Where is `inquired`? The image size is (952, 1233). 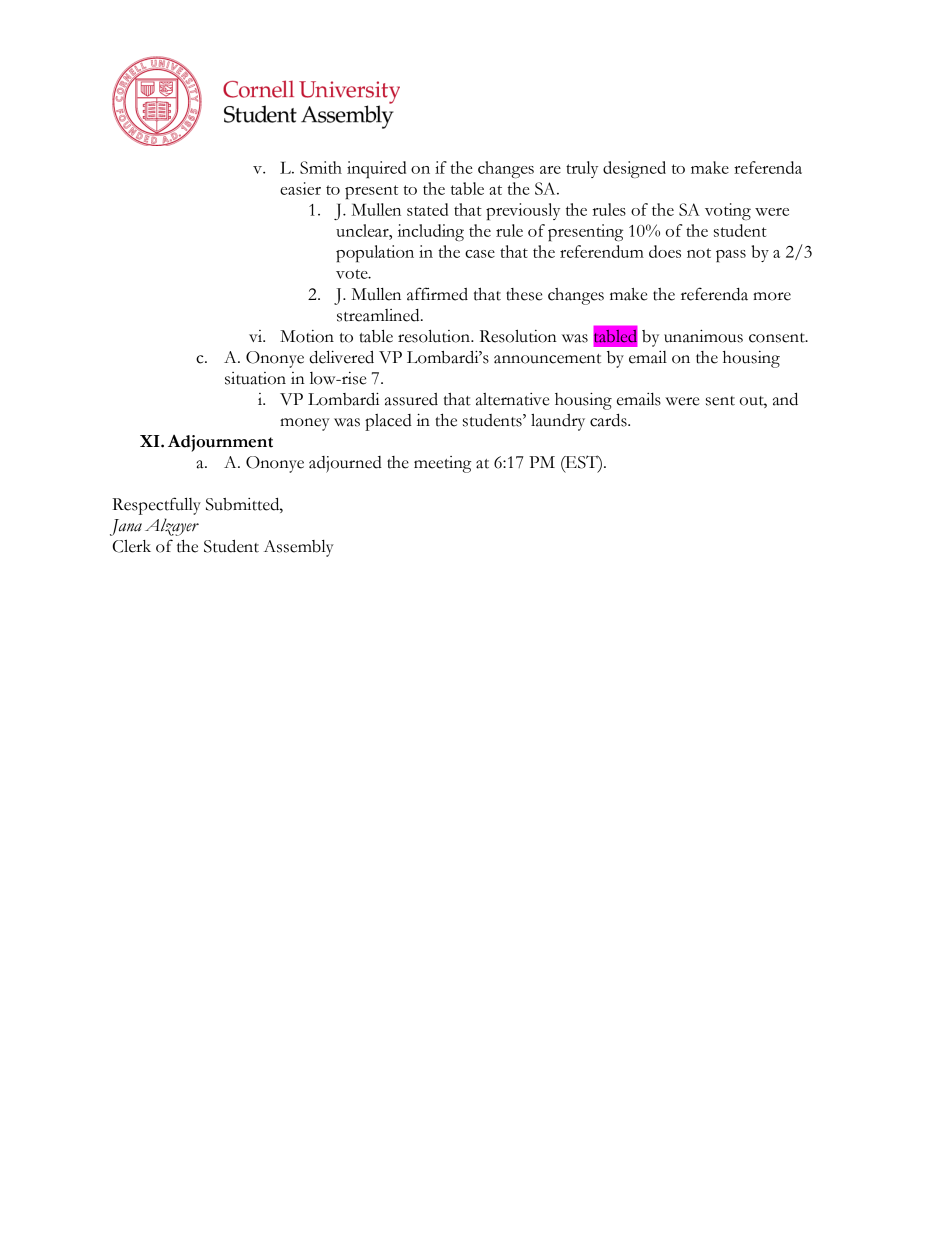
inquired is located at coordinates (376, 170).
